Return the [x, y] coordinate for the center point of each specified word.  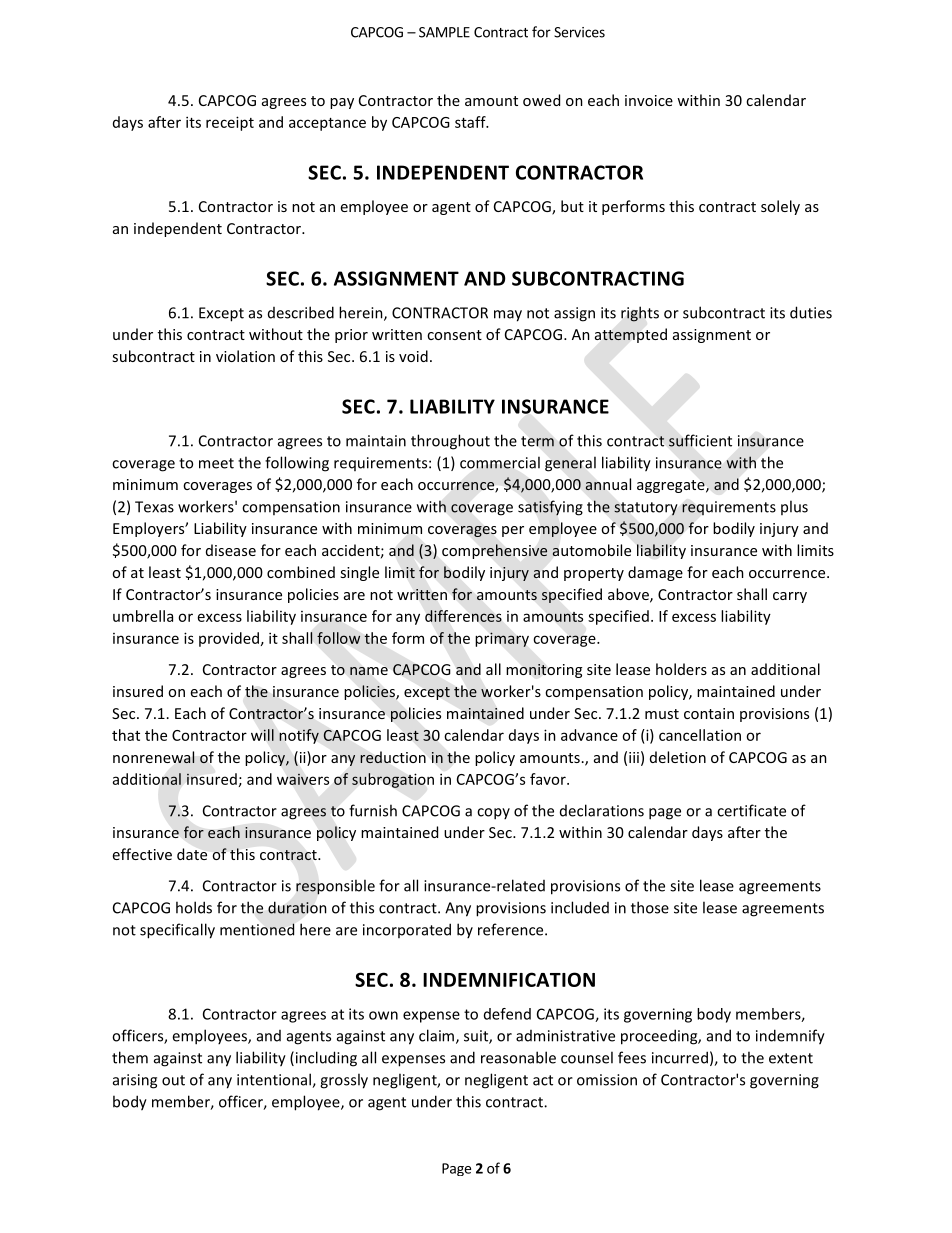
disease [231, 550]
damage [655, 573]
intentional [275, 1080]
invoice [649, 100]
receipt [230, 123]
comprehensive [495, 551]
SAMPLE [444, 32]
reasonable [518, 1057]
